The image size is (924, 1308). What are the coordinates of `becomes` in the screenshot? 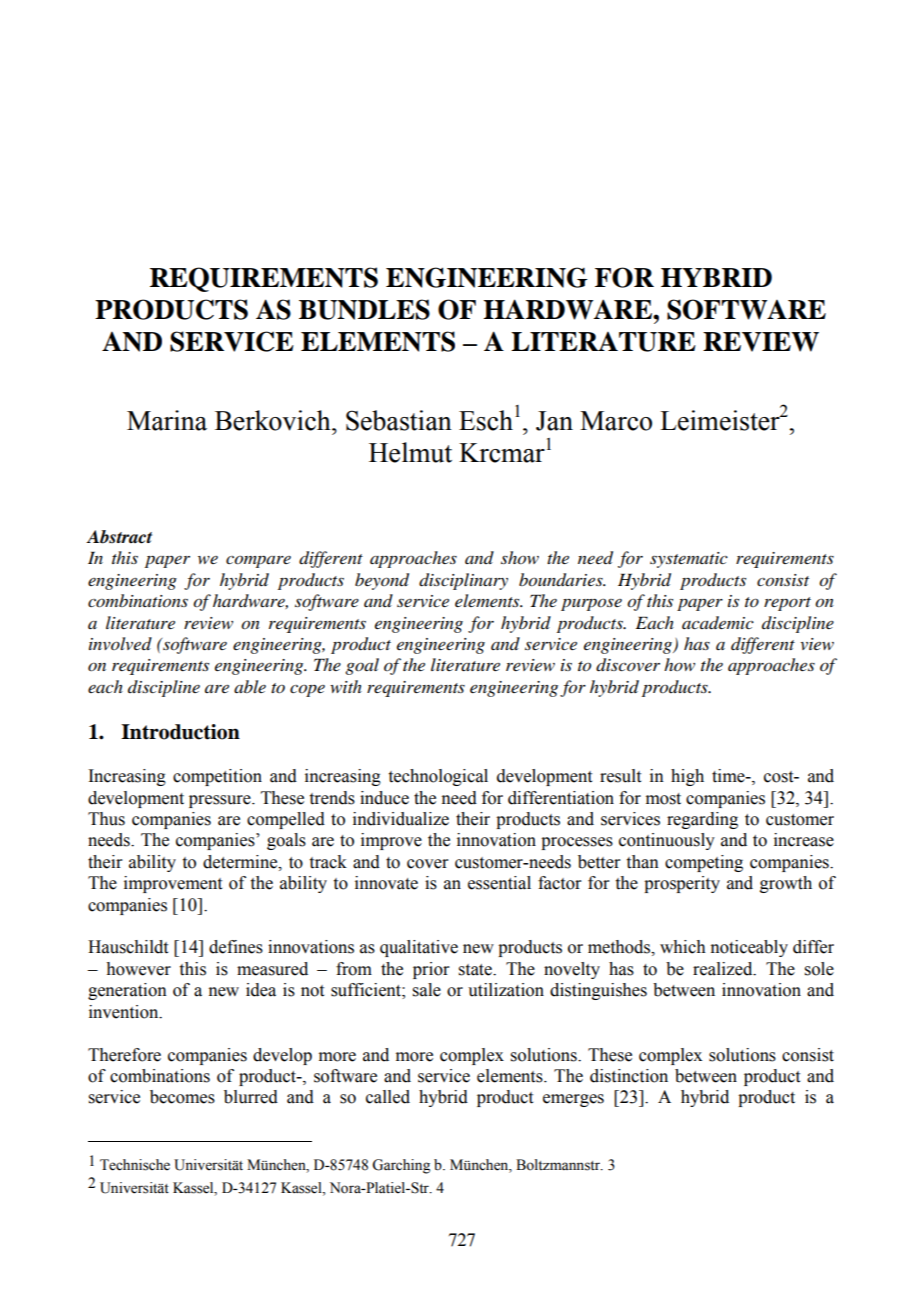 It's located at (182, 1097).
